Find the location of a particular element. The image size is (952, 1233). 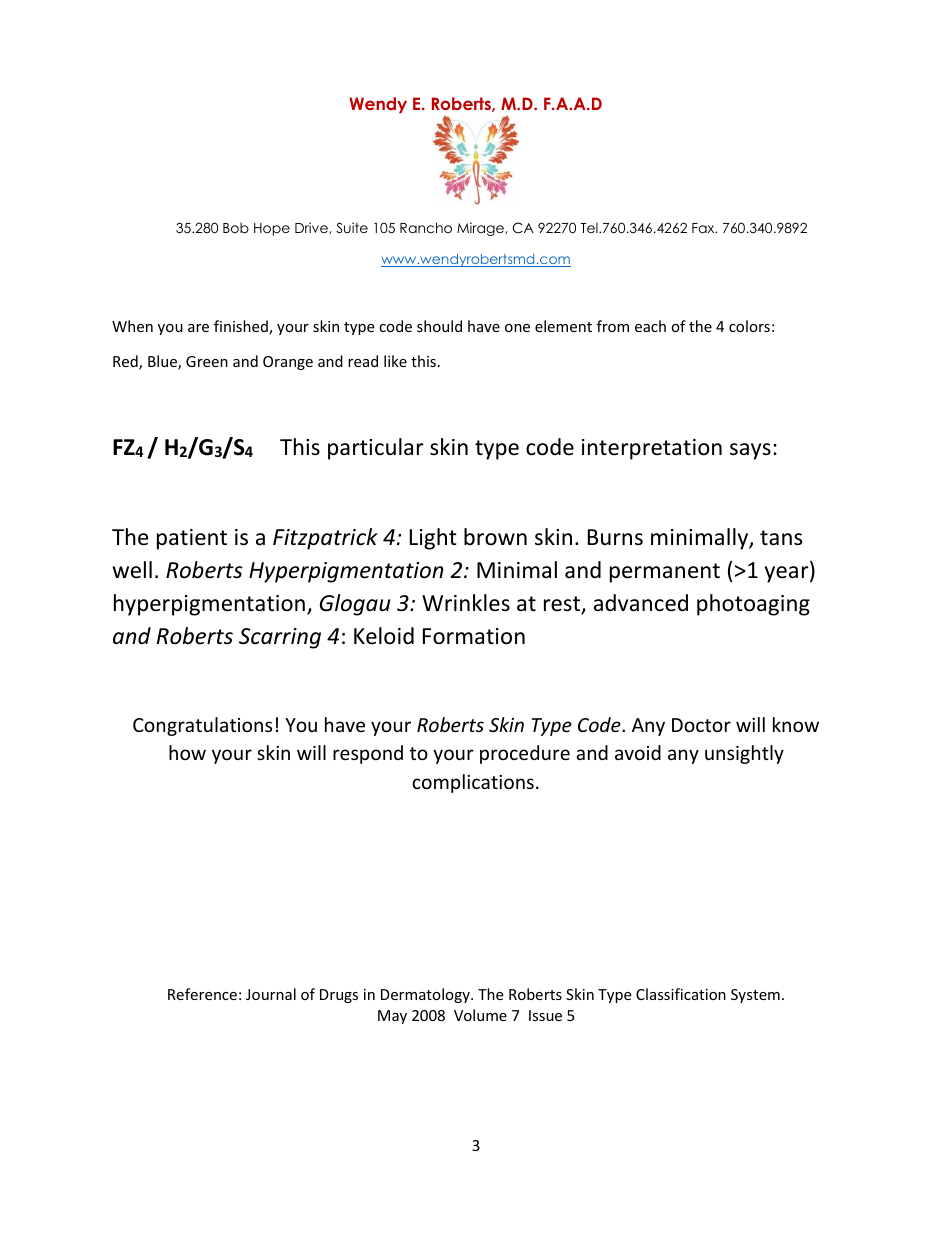

unsightly is located at coordinates (744, 754).
